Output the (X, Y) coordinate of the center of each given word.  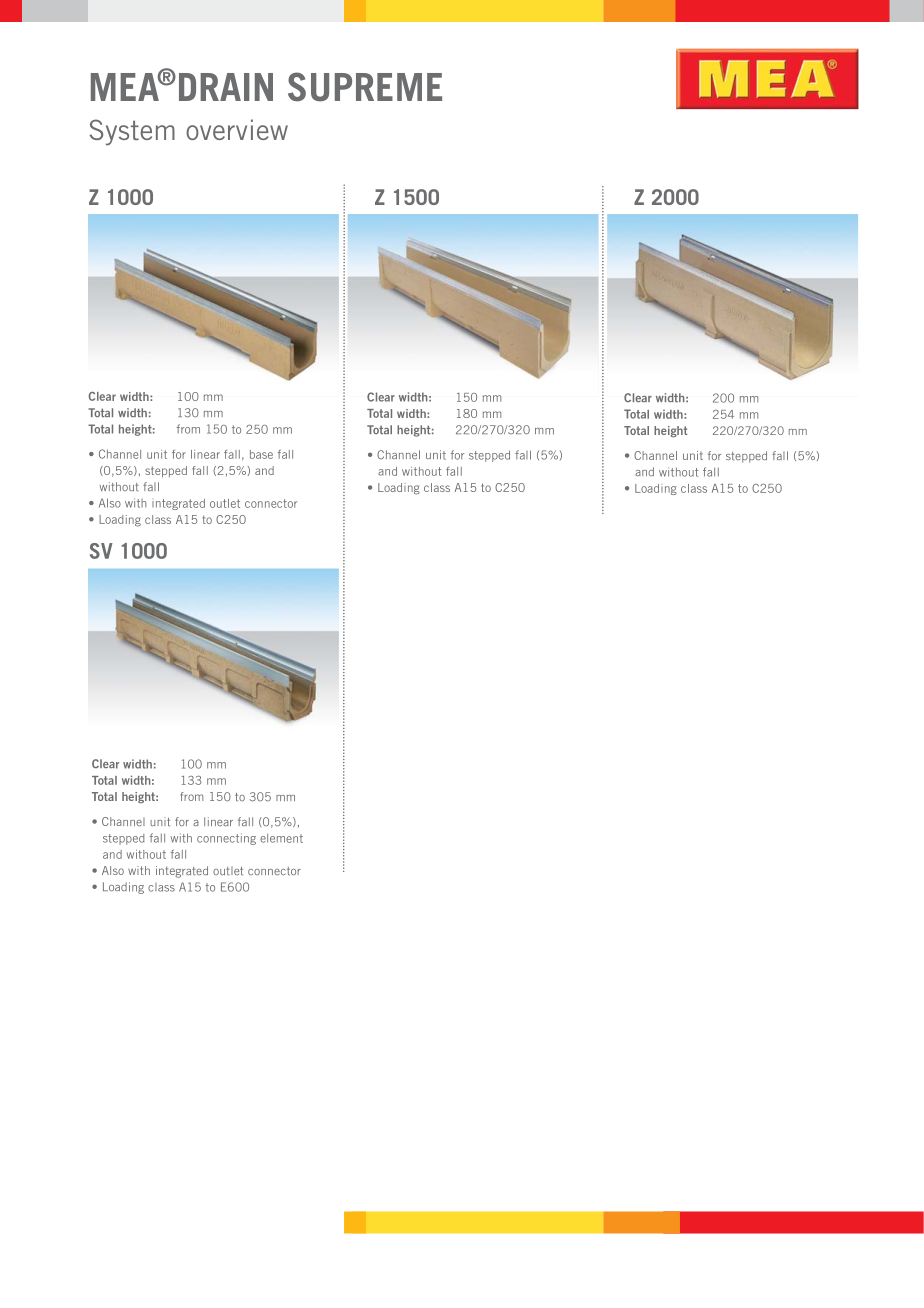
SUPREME (365, 87)
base (261, 454)
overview (237, 129)
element (281, 838)
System (132, 132)
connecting (226, 839)
